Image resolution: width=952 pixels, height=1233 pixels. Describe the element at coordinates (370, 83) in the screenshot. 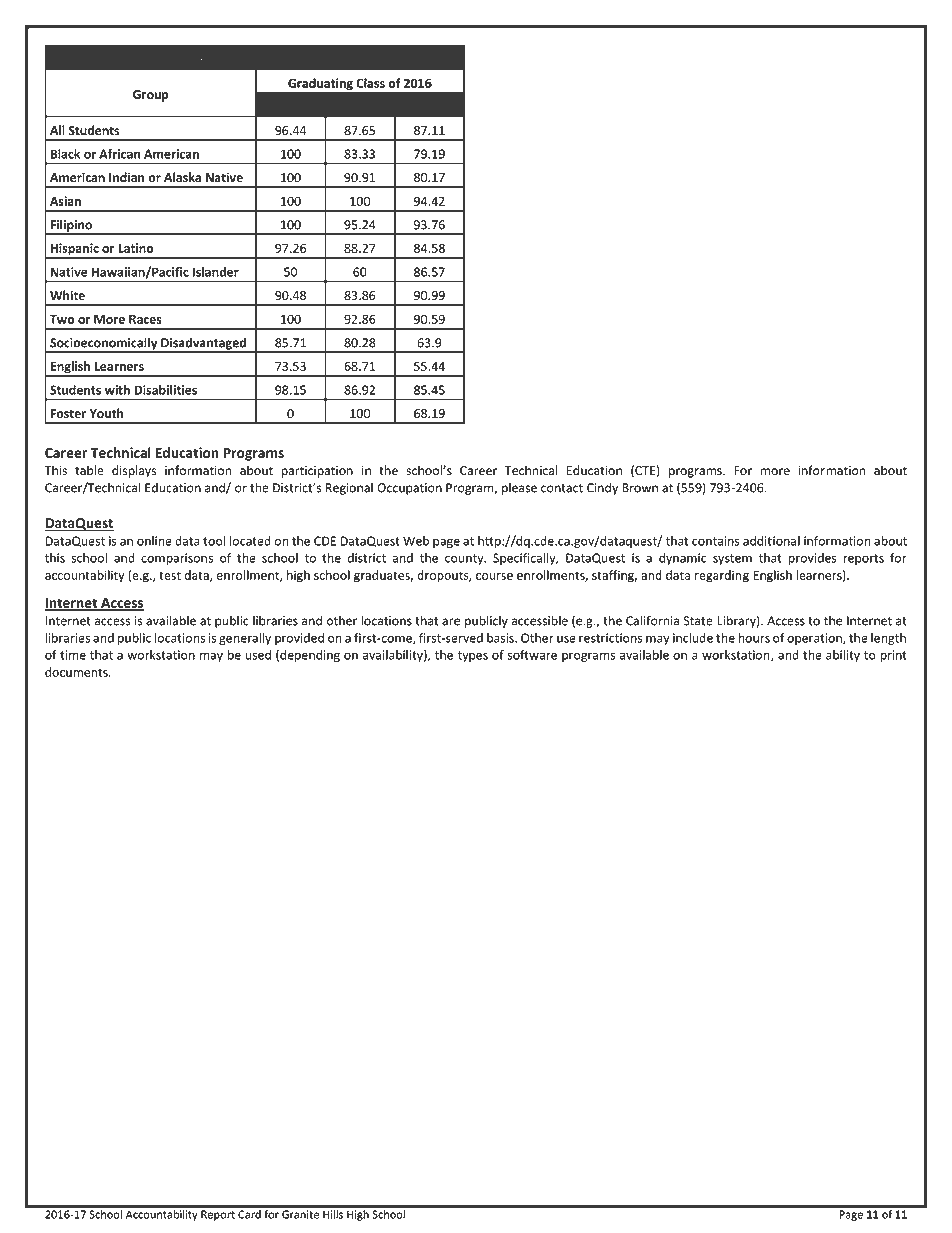

I see `Class` at that location.
